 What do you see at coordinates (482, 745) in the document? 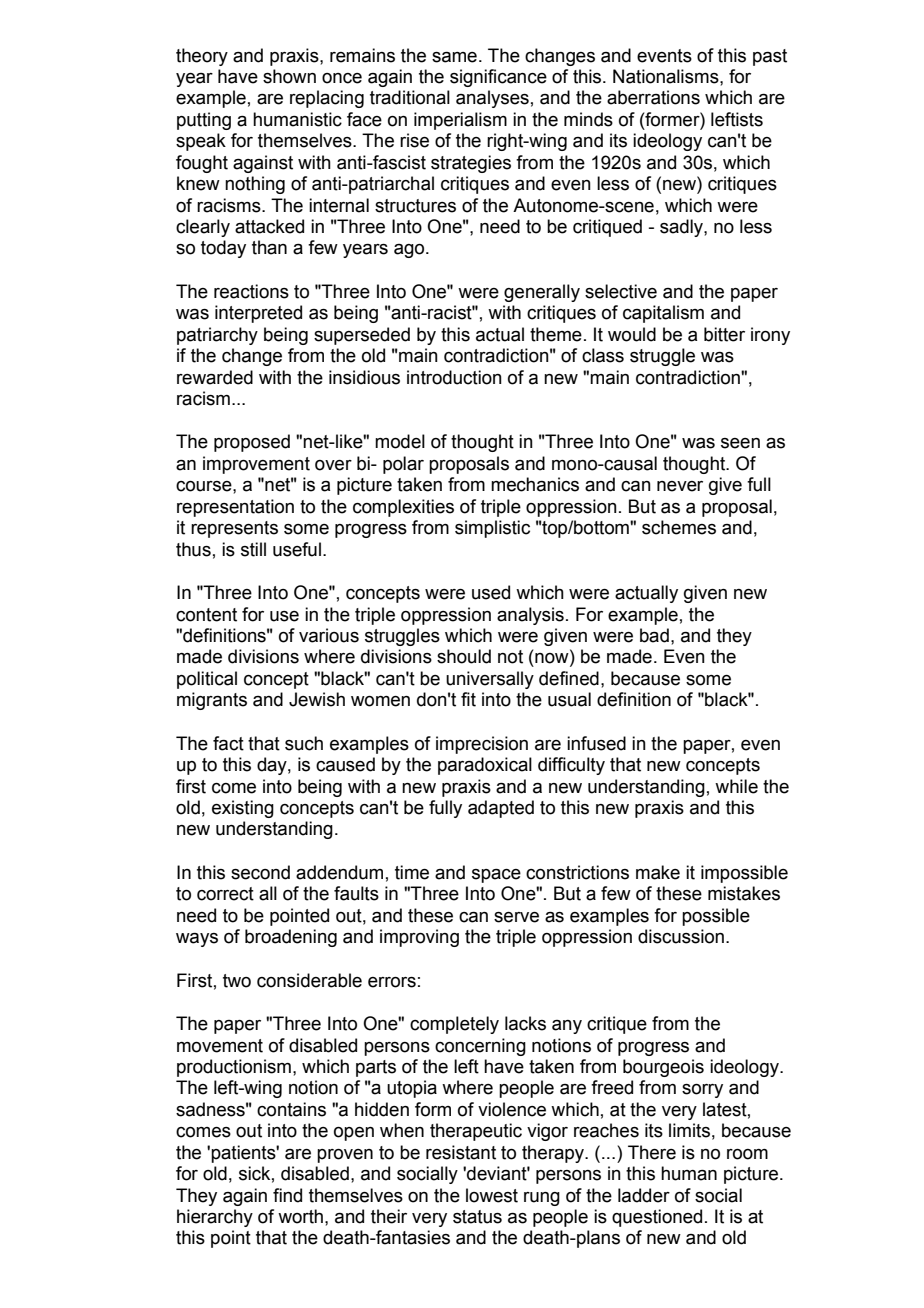
I see `imprecision` at bounding box center [482, 745].
